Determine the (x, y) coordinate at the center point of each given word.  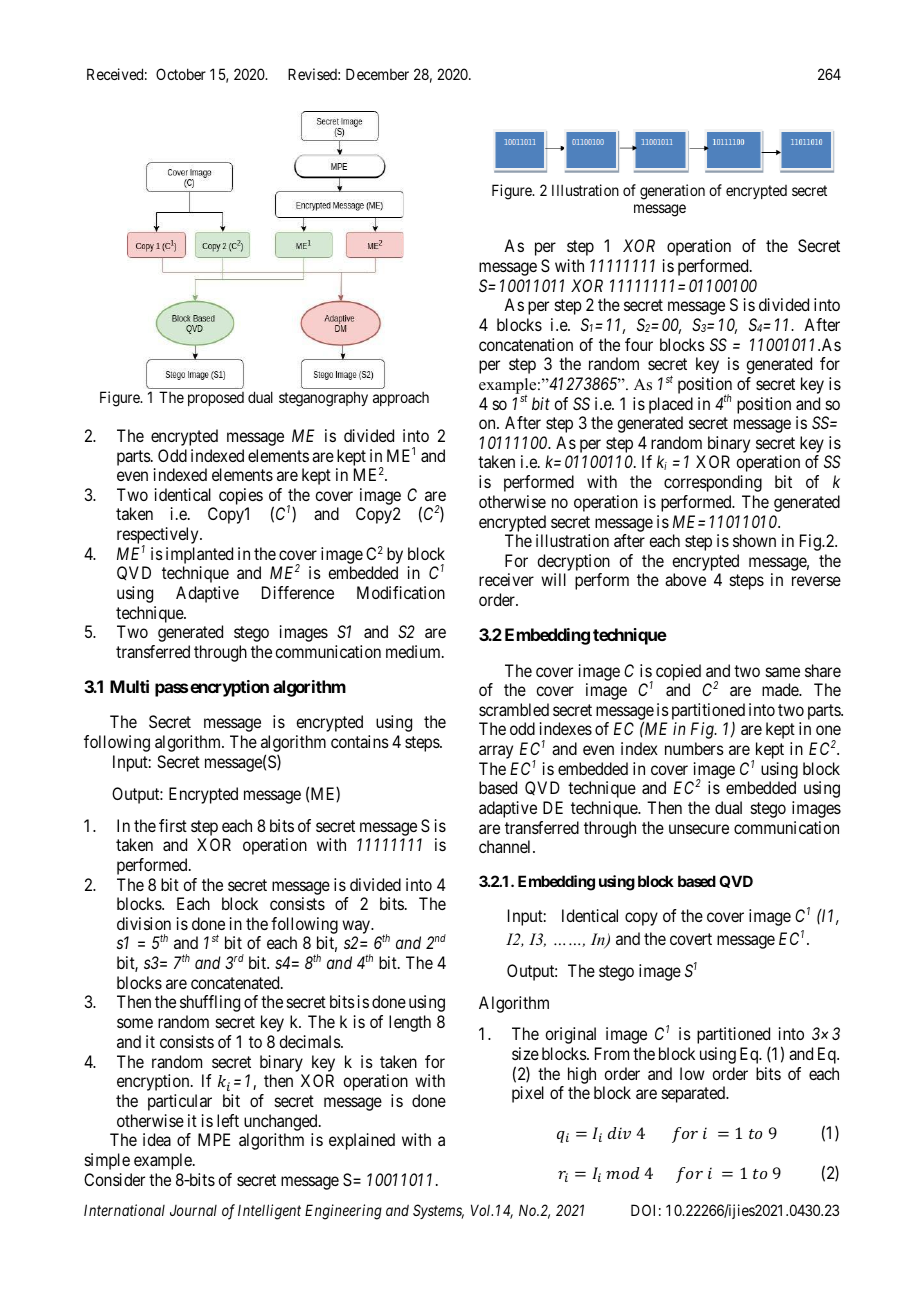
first (173, 825)
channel (506, 846)
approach (401, 399)
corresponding (713, 483)
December (377, 74)
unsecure (699, 829)
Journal (193, 1210)
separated (695, 1094)
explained (362, 1141)
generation (672, 192)
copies (241, 498)
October (181, 74)
